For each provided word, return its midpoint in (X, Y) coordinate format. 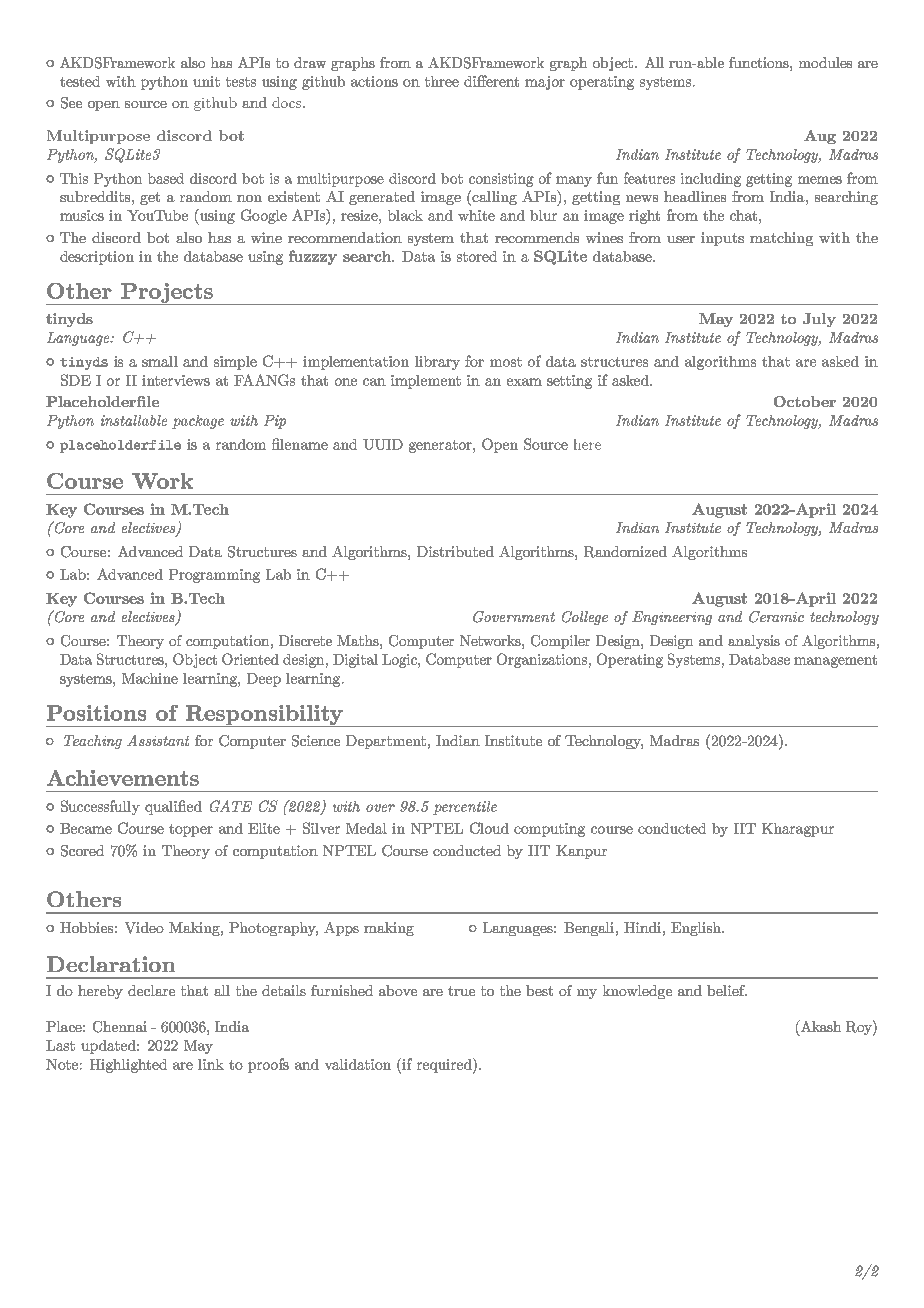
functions (760, 62)
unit (206, 81)
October (805, 401)
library (437, 363)
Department (386, 742)
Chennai (120, 1027)
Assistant (158, 740)
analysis (754, 642)
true (461, 991)
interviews (176, 380)
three (442, 81)
